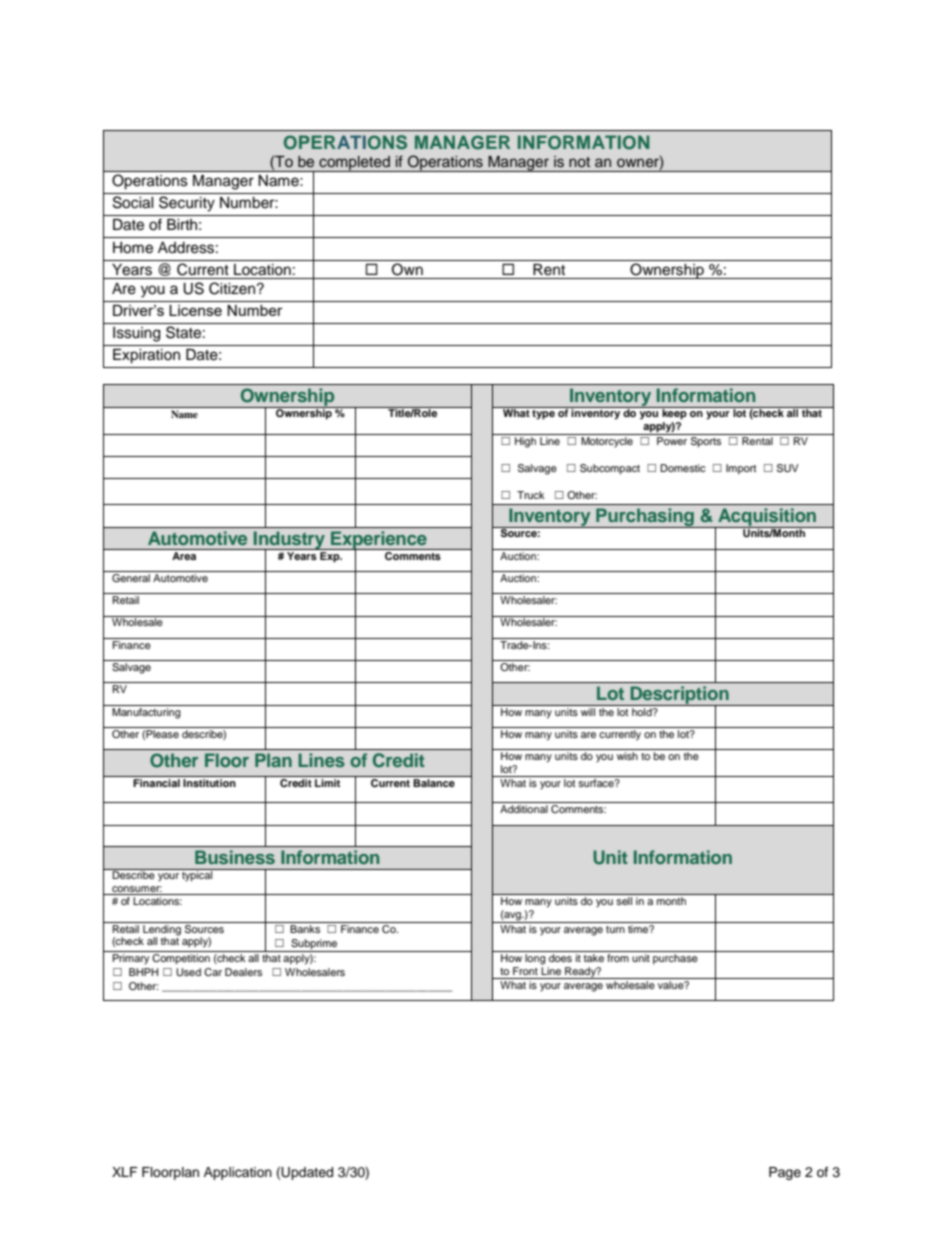 The image size is (952, 1233). I want to click on Manufacturing, so click(146, 712).
